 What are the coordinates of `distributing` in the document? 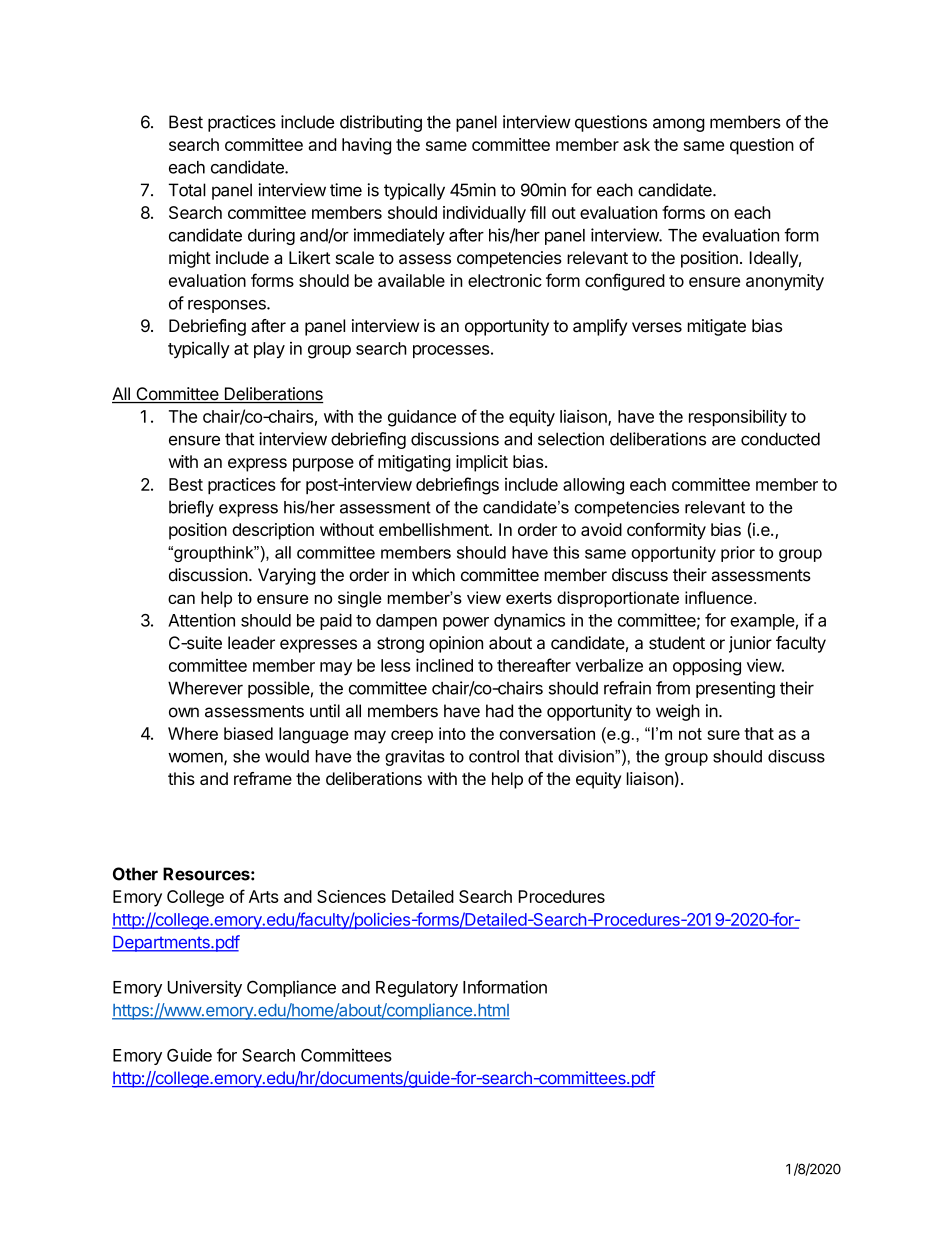 It's located at (381, 123).
